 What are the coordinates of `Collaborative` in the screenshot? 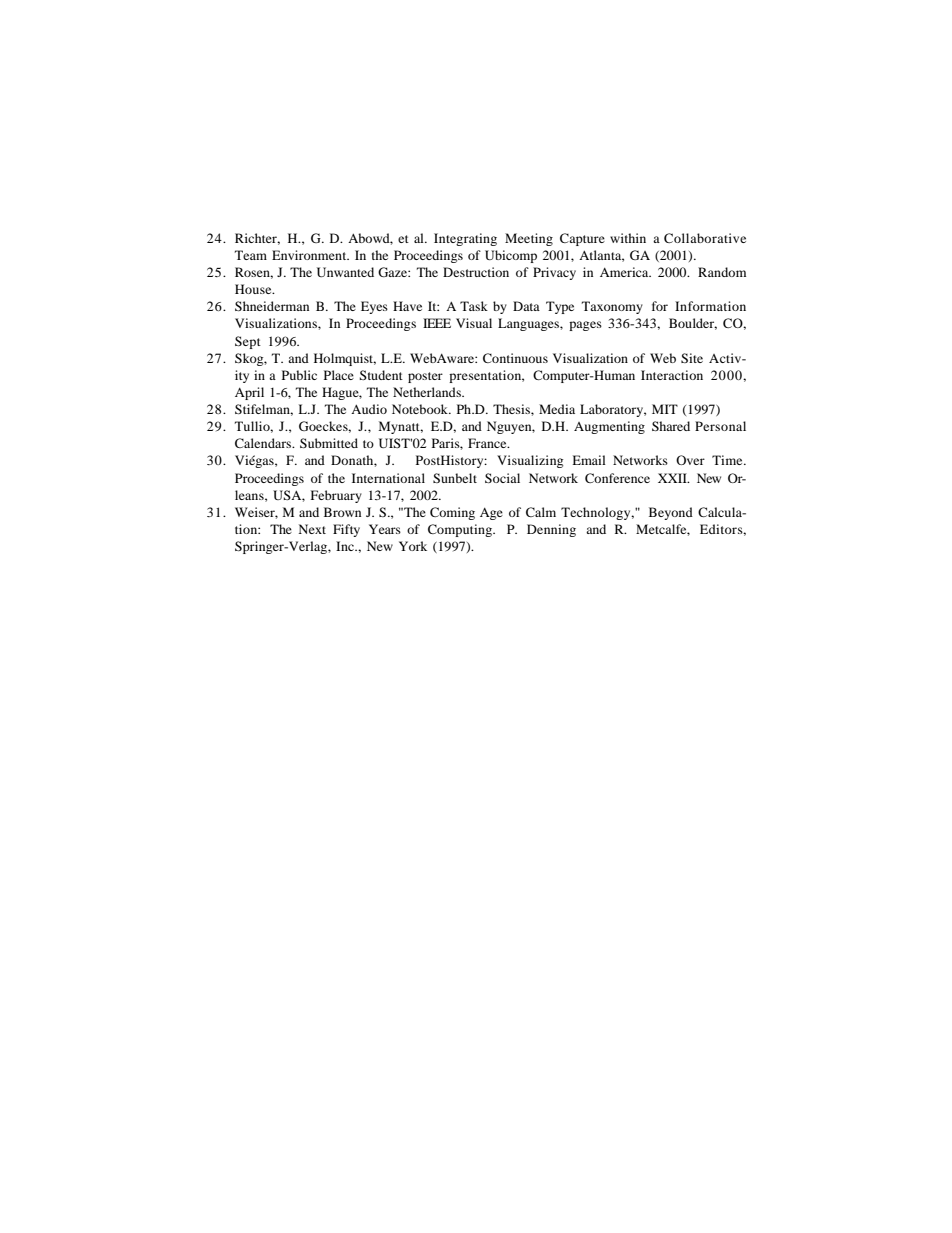 It's located at (705, 238).
